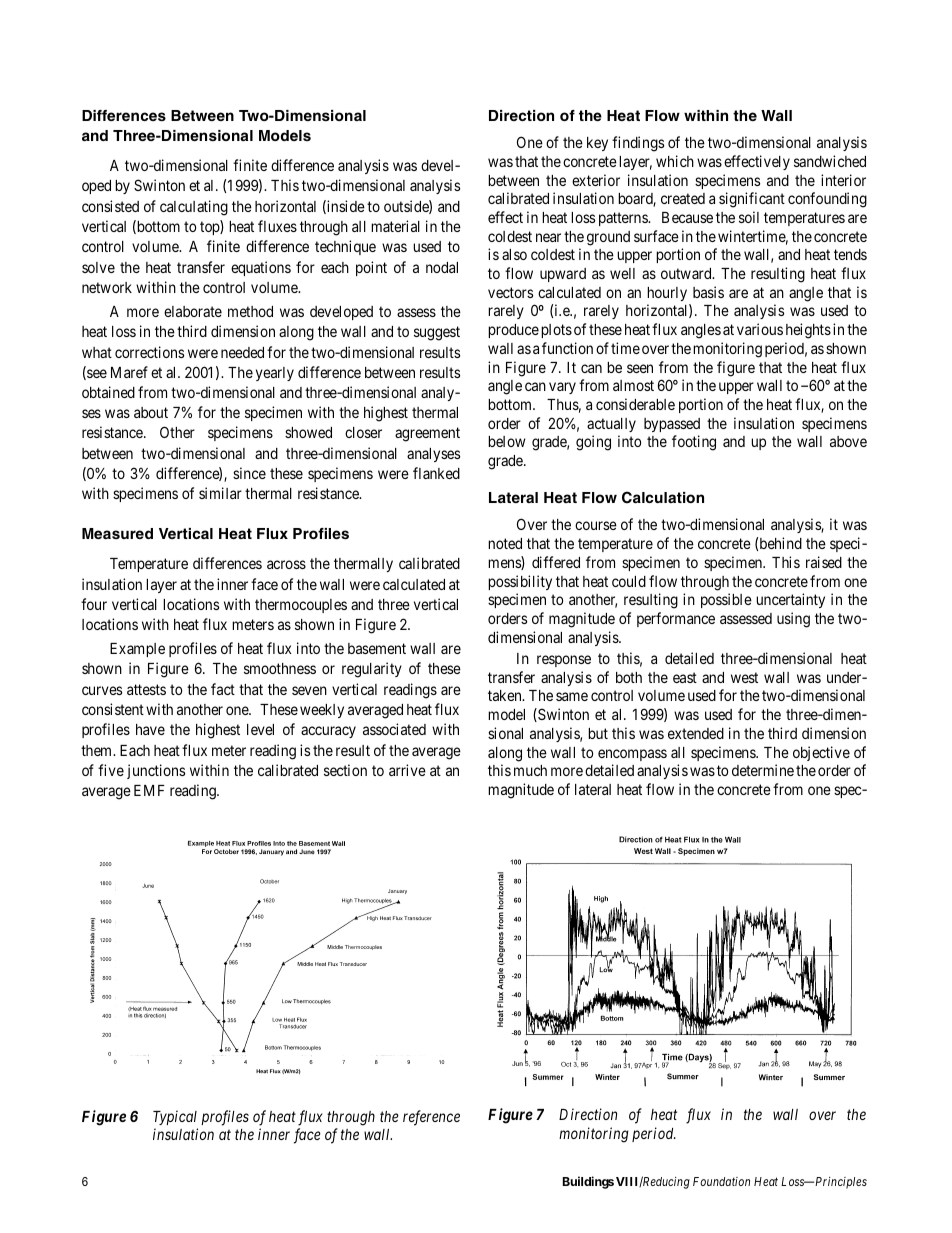 This screenshot has width=952, height=1233. I want to click on basement, so click(377, 648).
